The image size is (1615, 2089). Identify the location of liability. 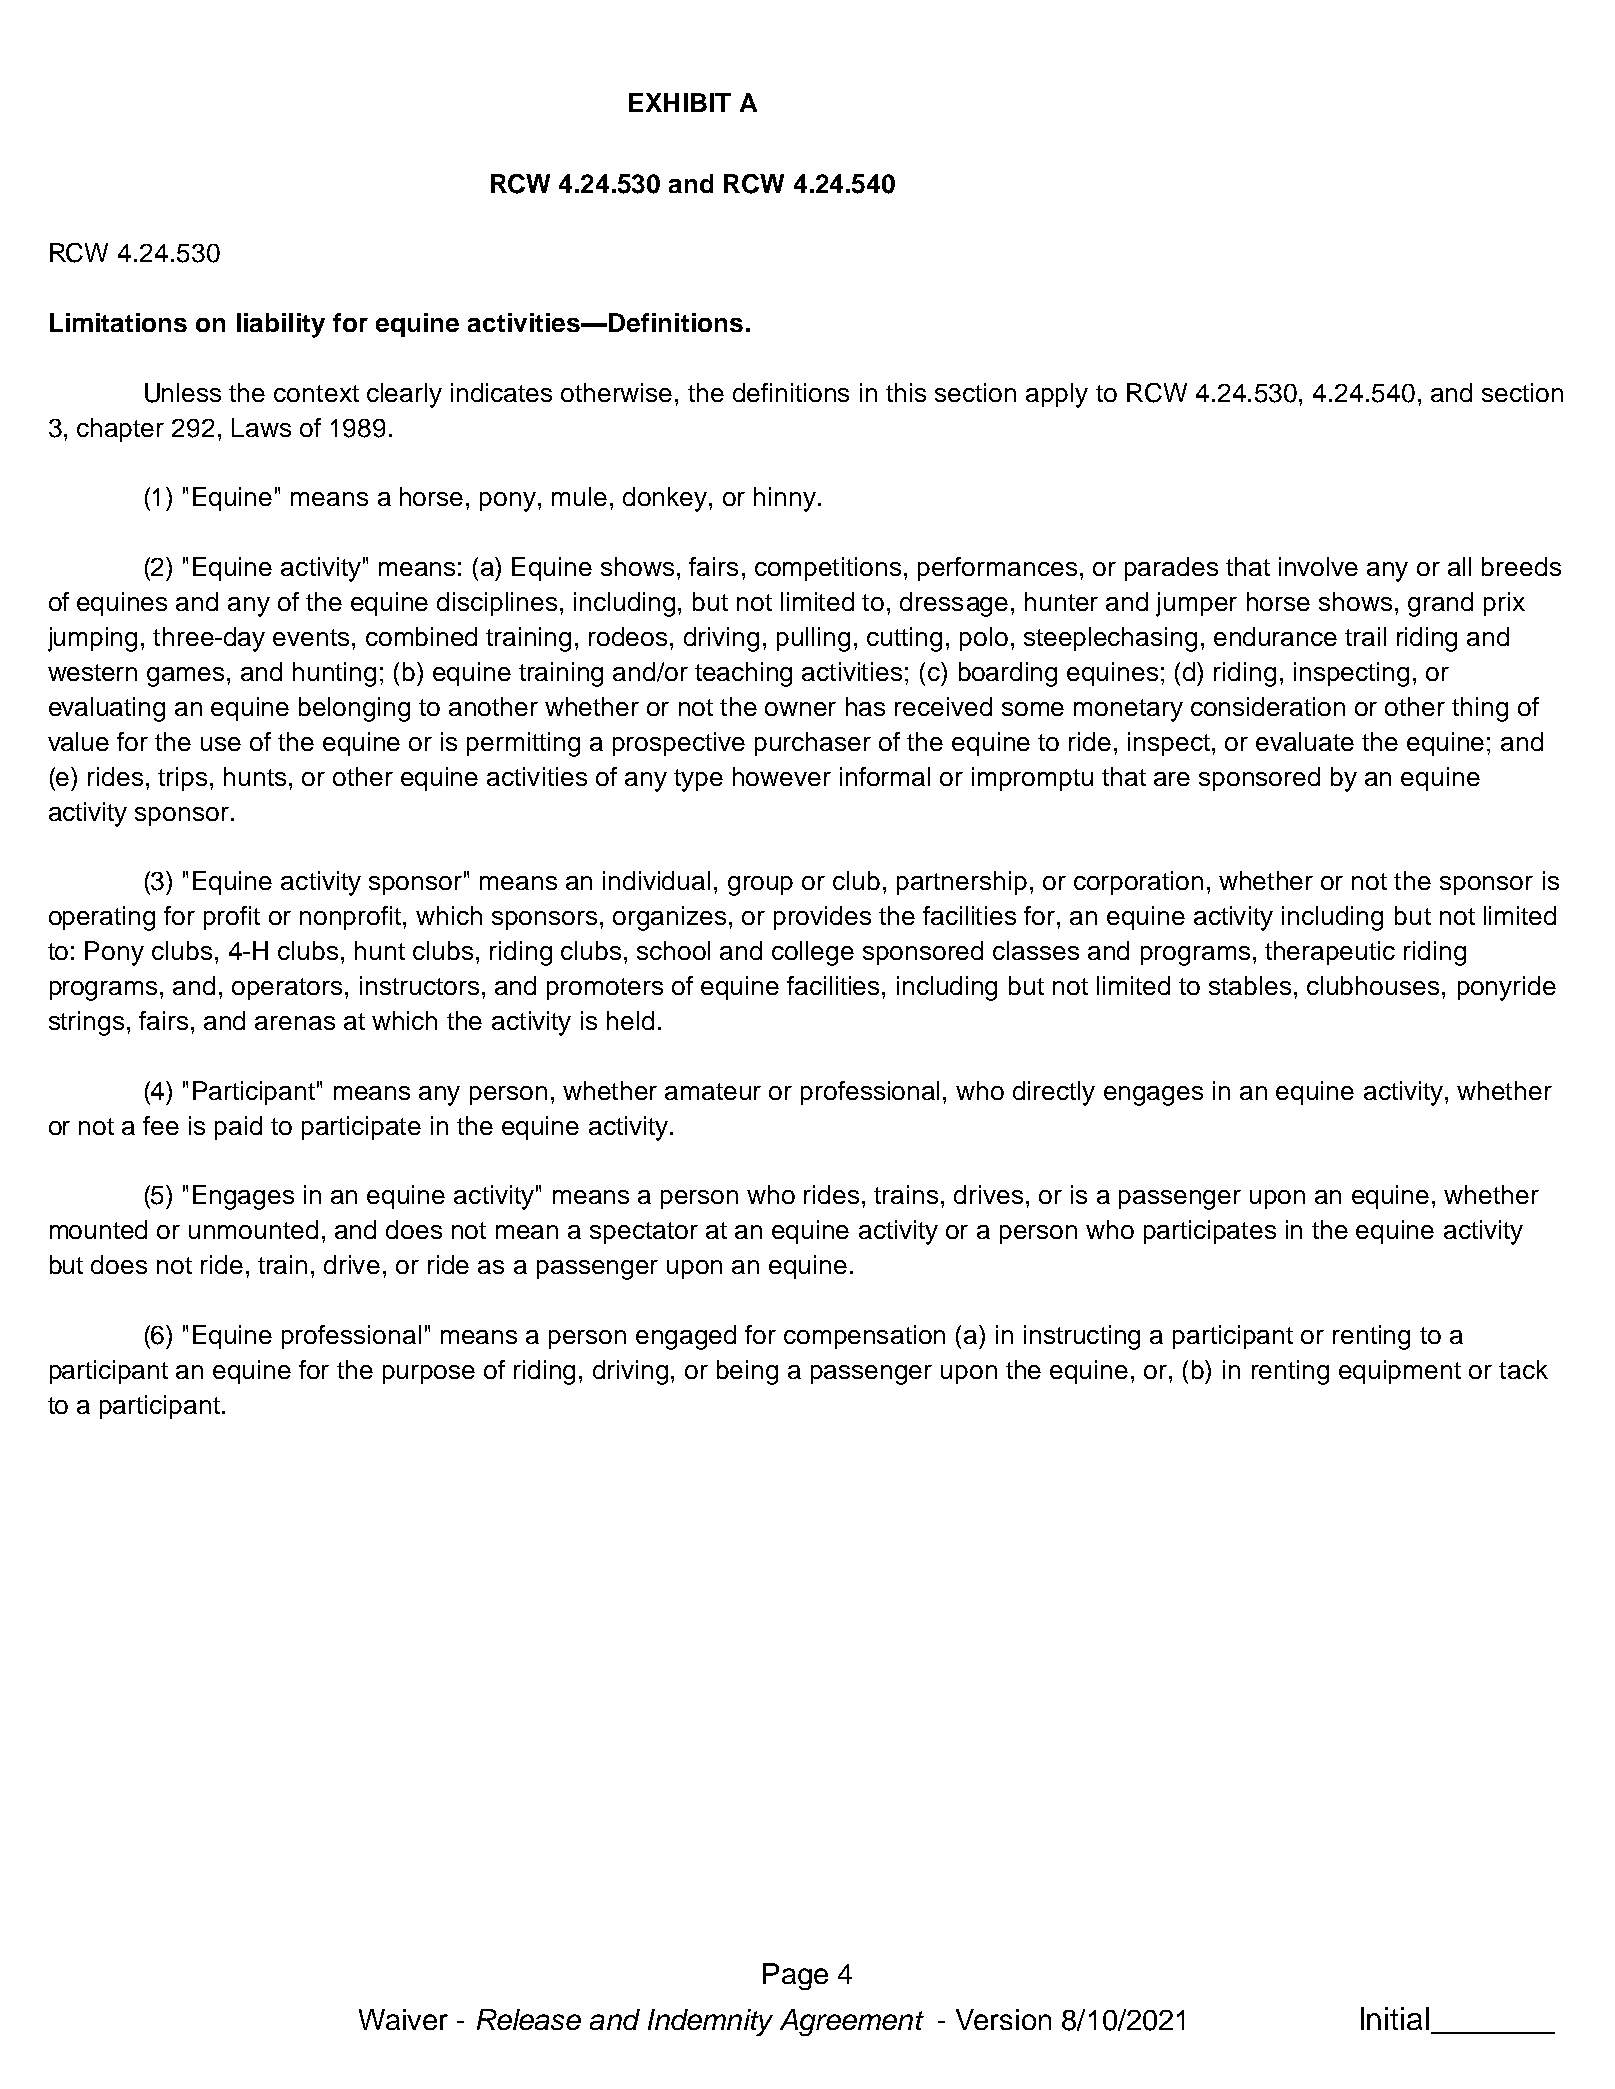
(281, 325).
